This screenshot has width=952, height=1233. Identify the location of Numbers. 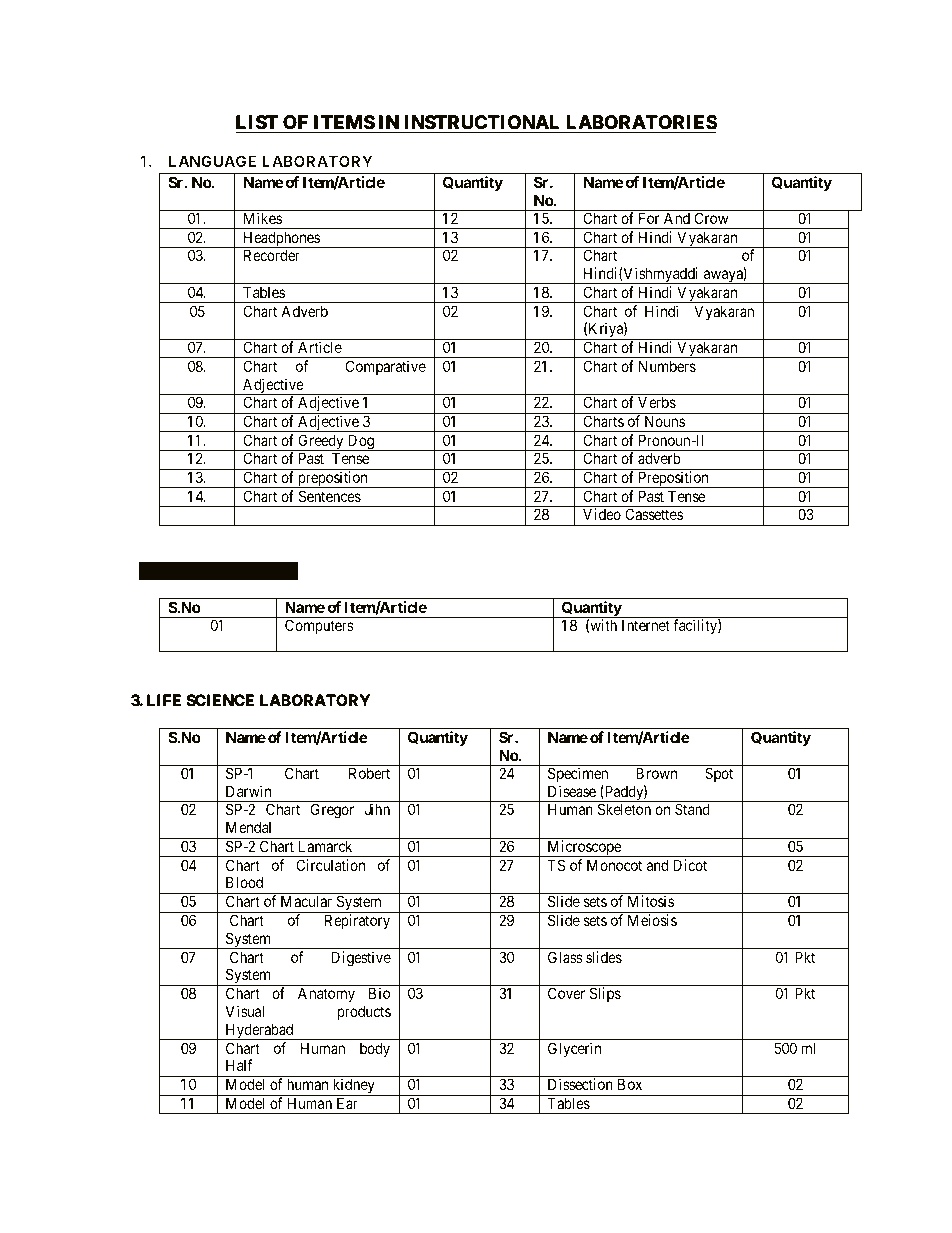
(667, 366).
